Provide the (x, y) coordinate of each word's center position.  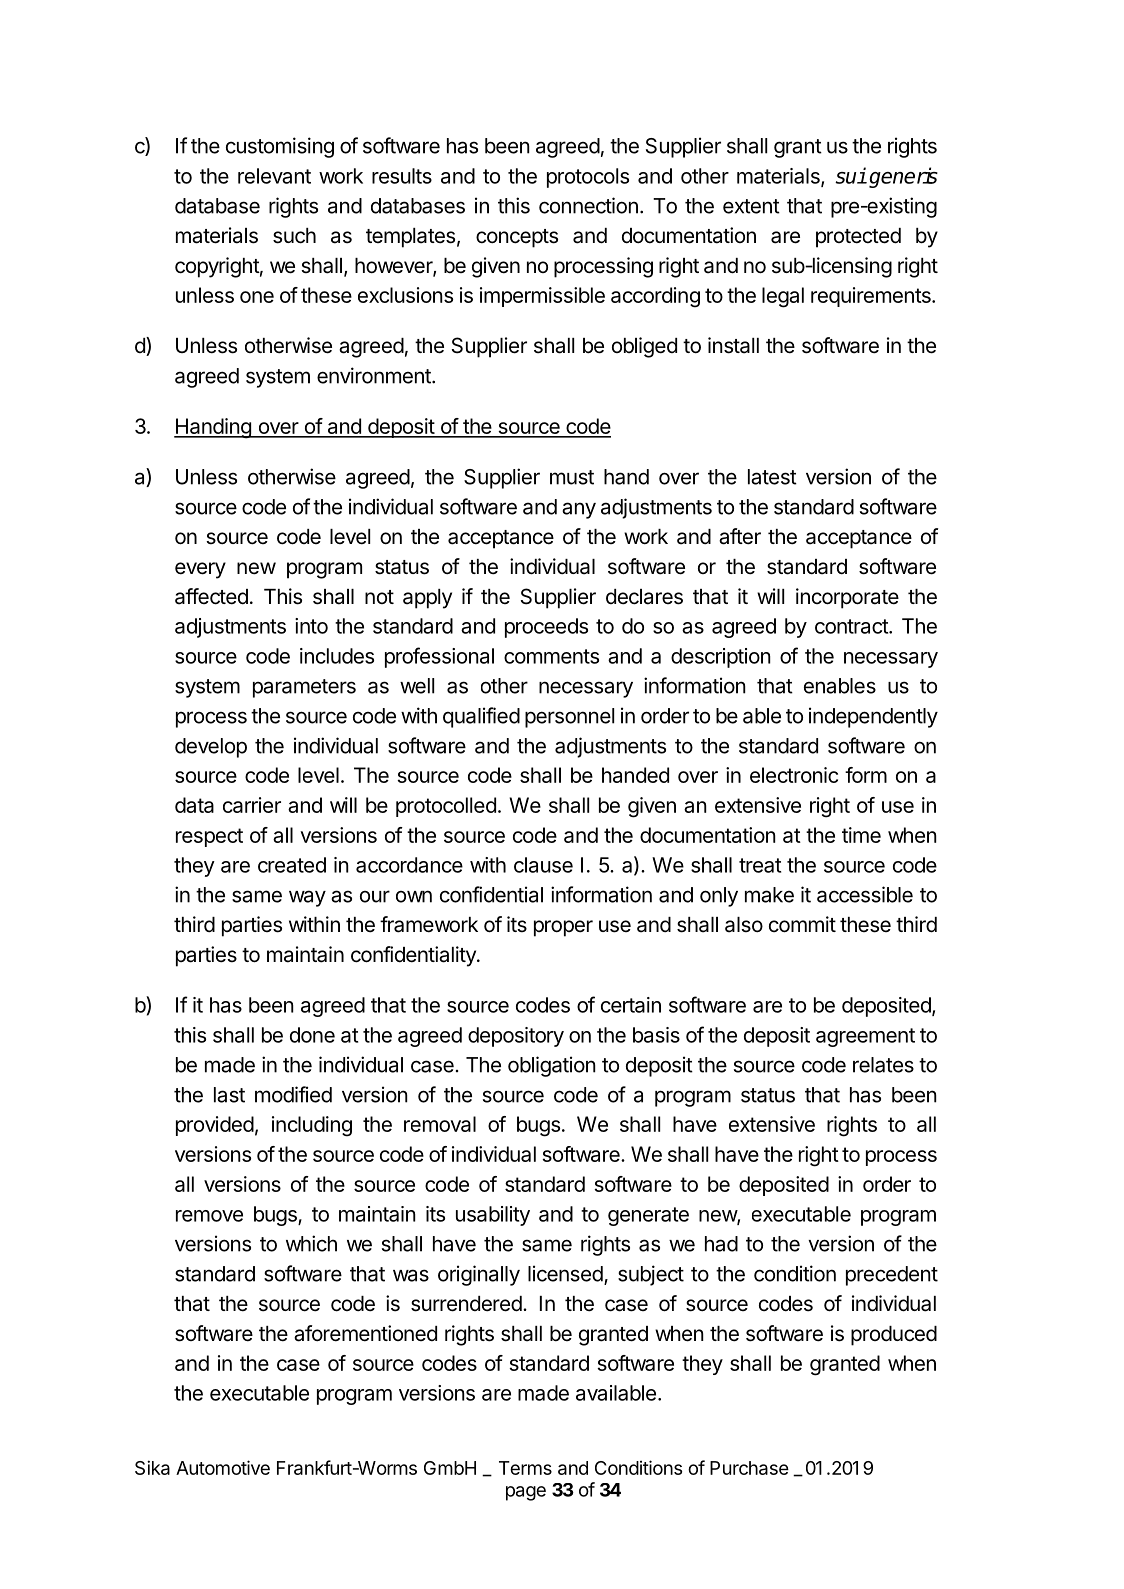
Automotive (223, 1467)
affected (211, 596)
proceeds (546, 628)
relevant (274, 176)
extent (751, 206)
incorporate (847, 598)
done (312, 1035)
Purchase (749, 1468)
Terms (525, 1468)
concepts (517, 238)
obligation (552, 1066)
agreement (865, 1037)
